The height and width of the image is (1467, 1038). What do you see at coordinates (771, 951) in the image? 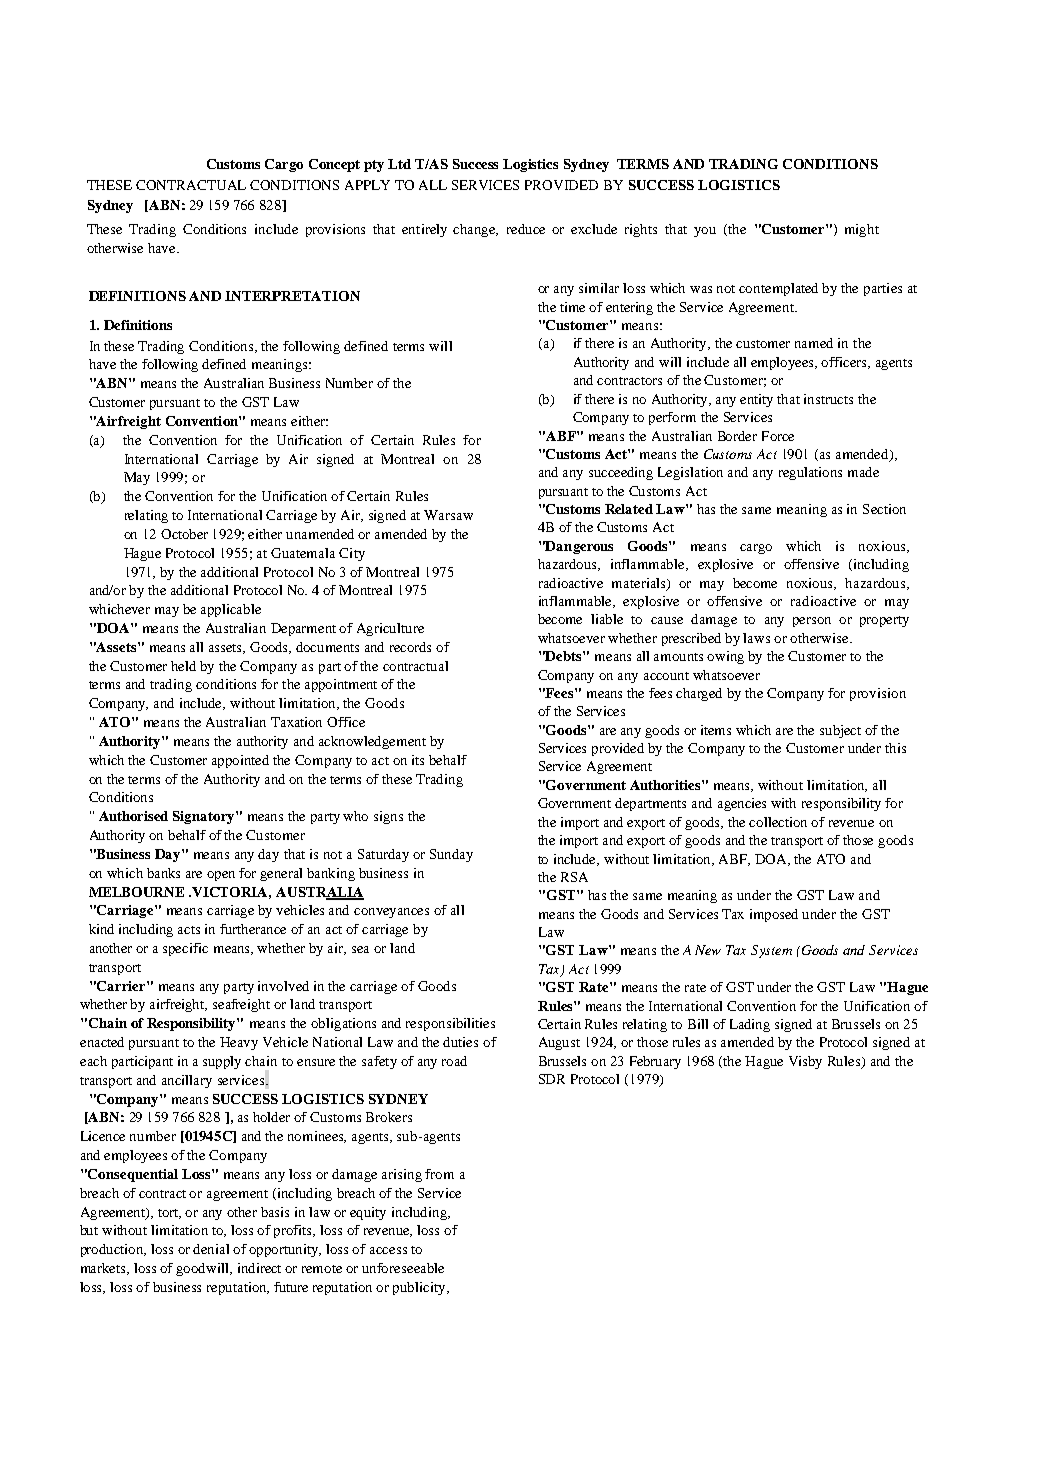
I see `System` at bounding box center [771, 951].
